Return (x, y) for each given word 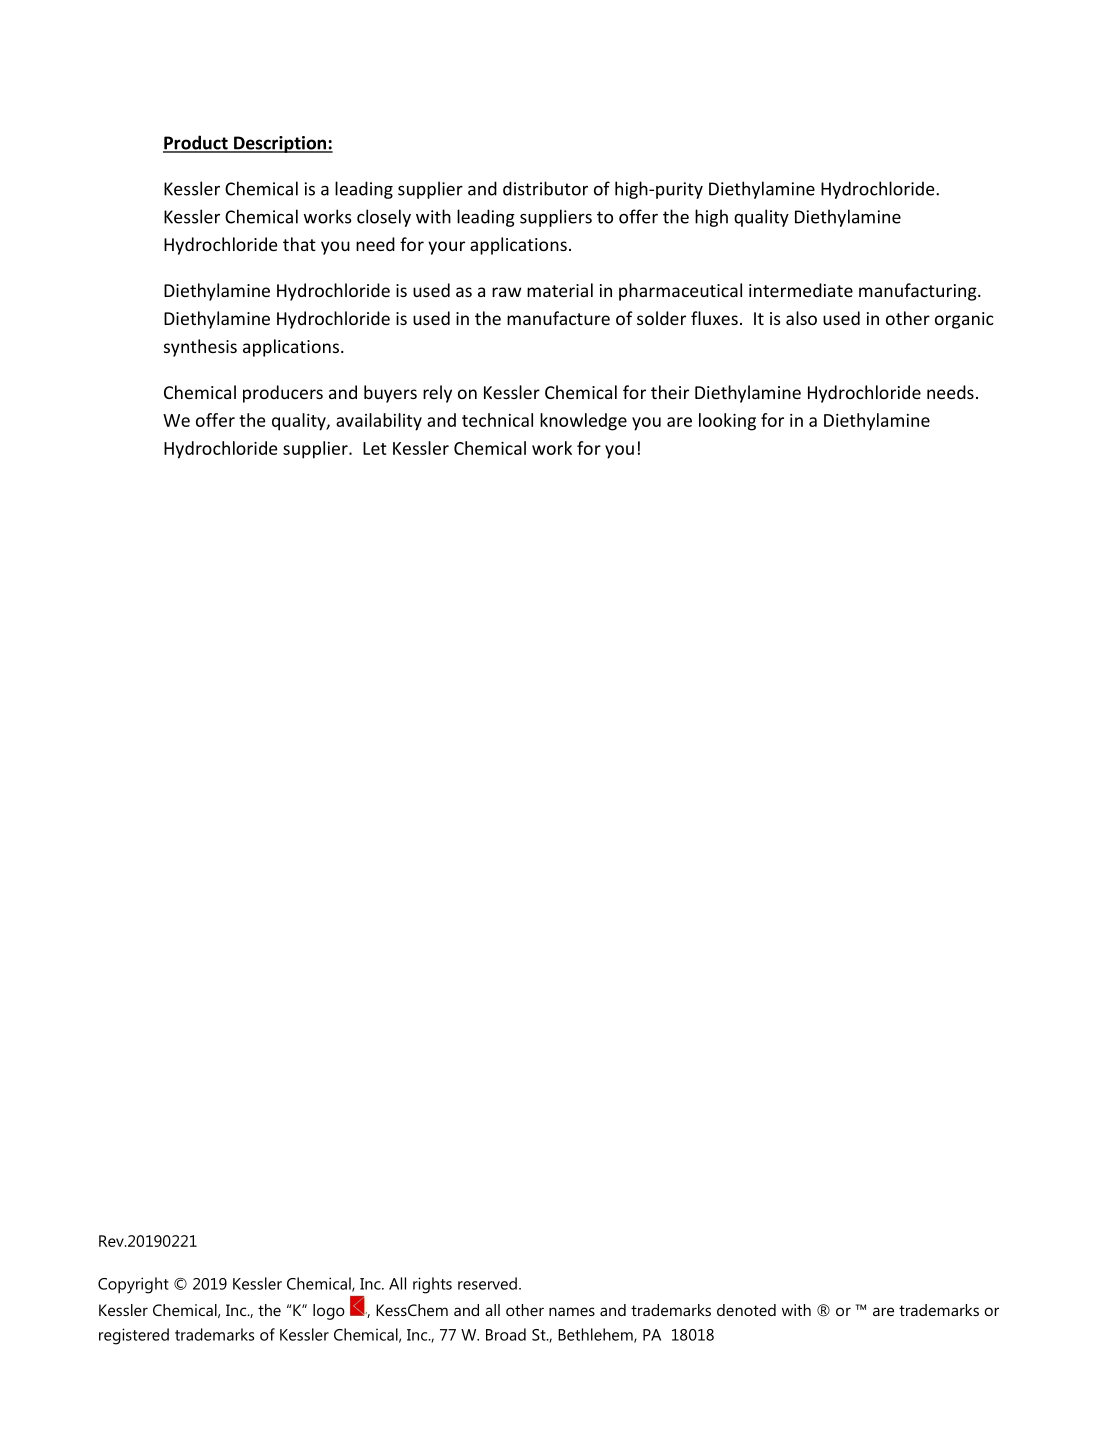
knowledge (583, 422)
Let (375, 448)
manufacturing (919, 292)
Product (196, 143)
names (572, 1311)
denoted (746, 1310)
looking (727, 422)
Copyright (133, 1285)
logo (329, 1312)
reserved (487, 1283)
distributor (545, 188)
